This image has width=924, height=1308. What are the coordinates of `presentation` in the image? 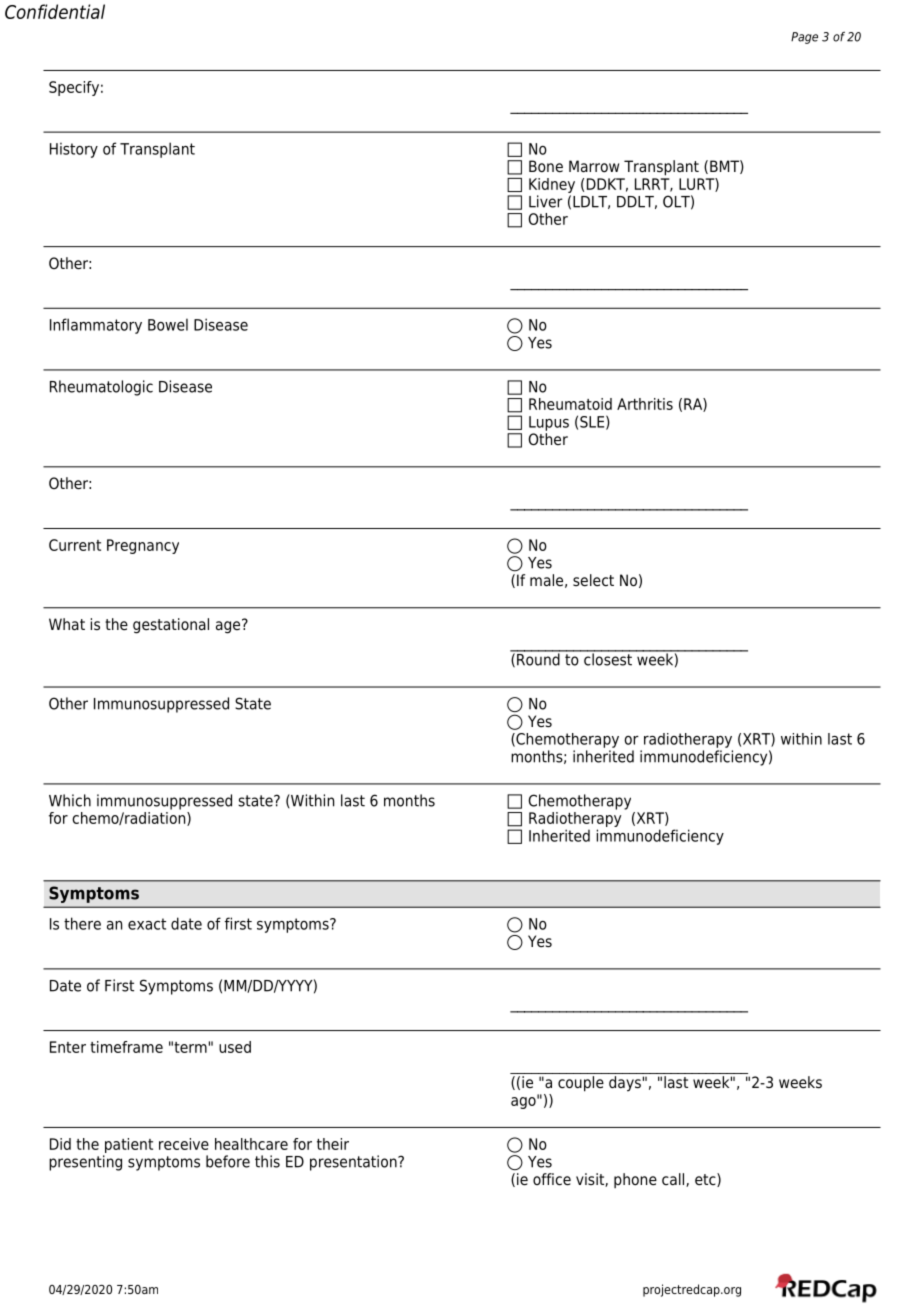 It's located at (354, 1163).
